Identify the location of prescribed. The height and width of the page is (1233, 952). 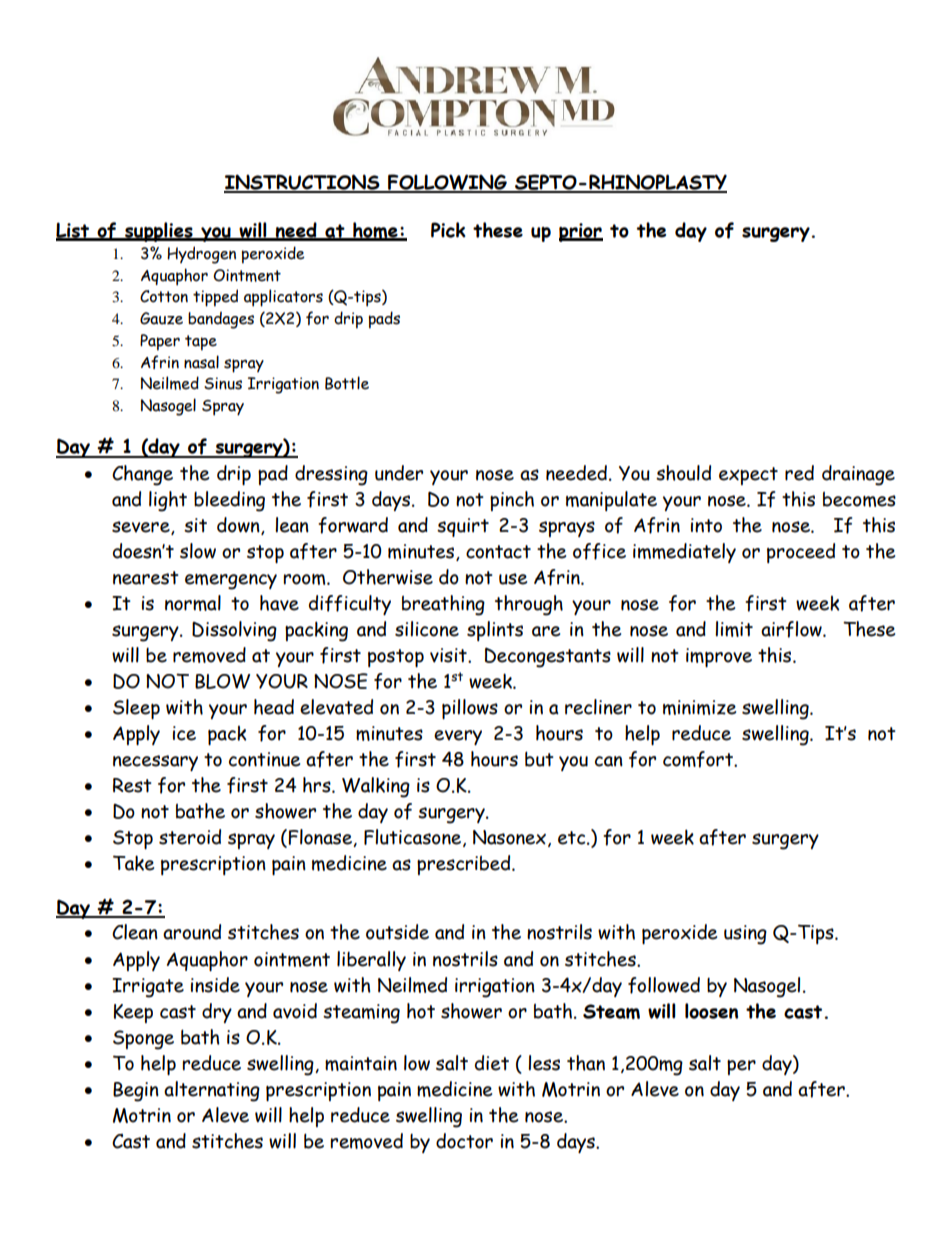
(465, 865).
